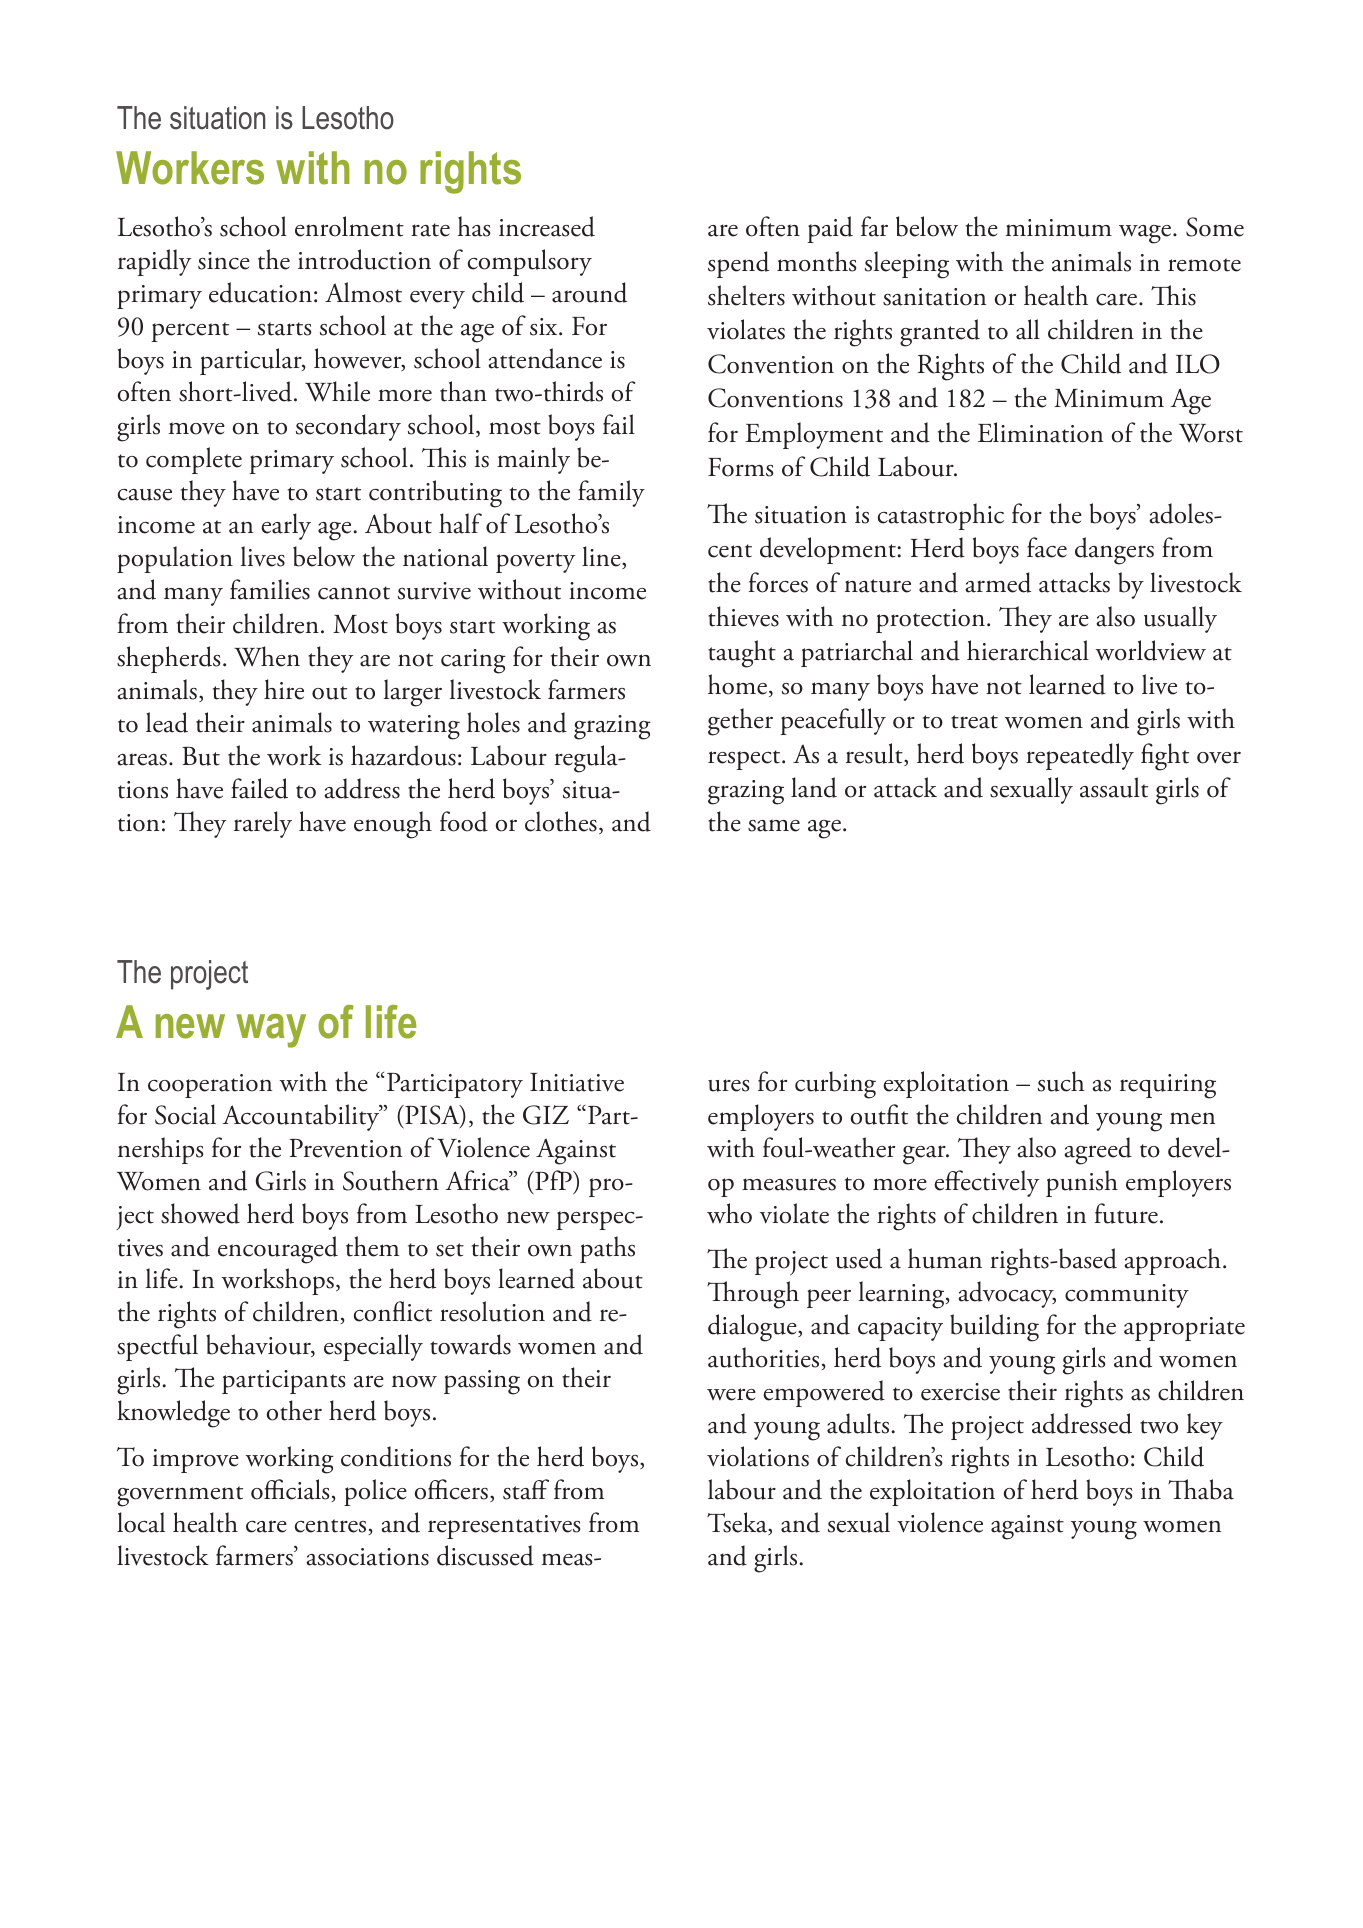 Image resolution: width=1363 pixels, height=1928 pixels. What do you see at coordinates (224, 261) in the screenshot?
I see `since` at bounding box center [224, 261].
